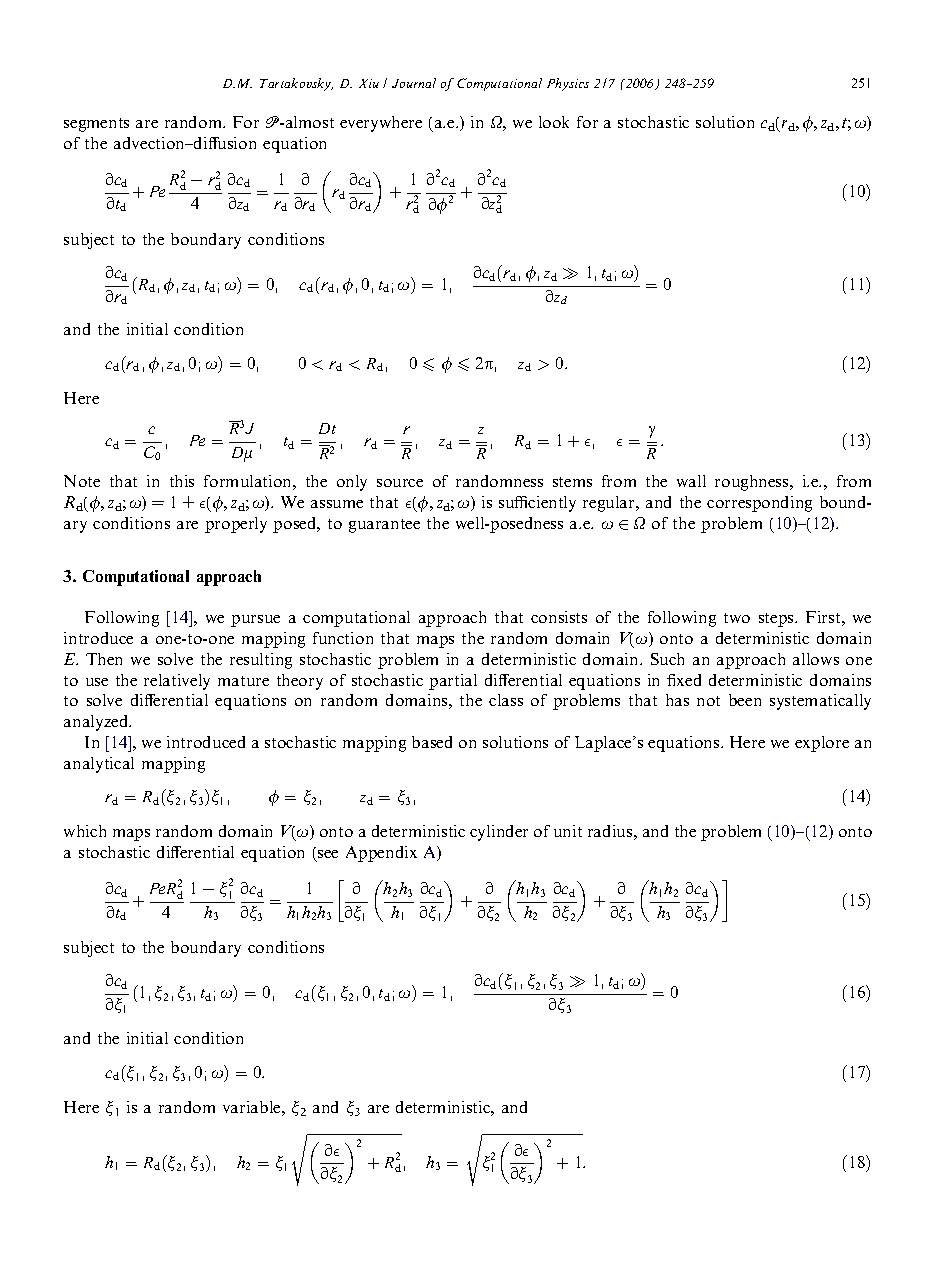 This screenshot has width=944, height=1288. I want to click on Journal, so click(414, 83).
